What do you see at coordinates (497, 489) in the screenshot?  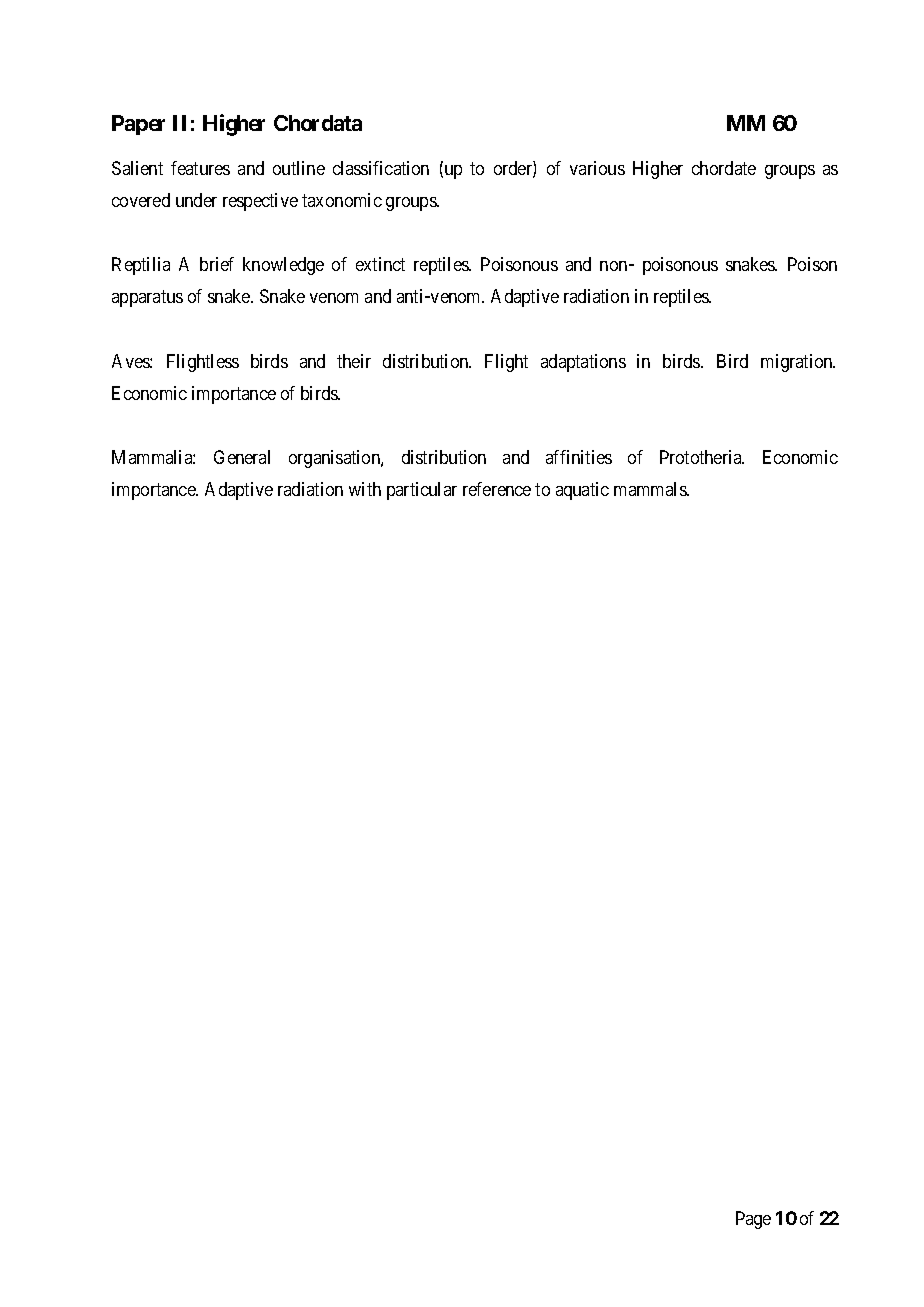 I see `reference` at bounding box center [497, 489].
